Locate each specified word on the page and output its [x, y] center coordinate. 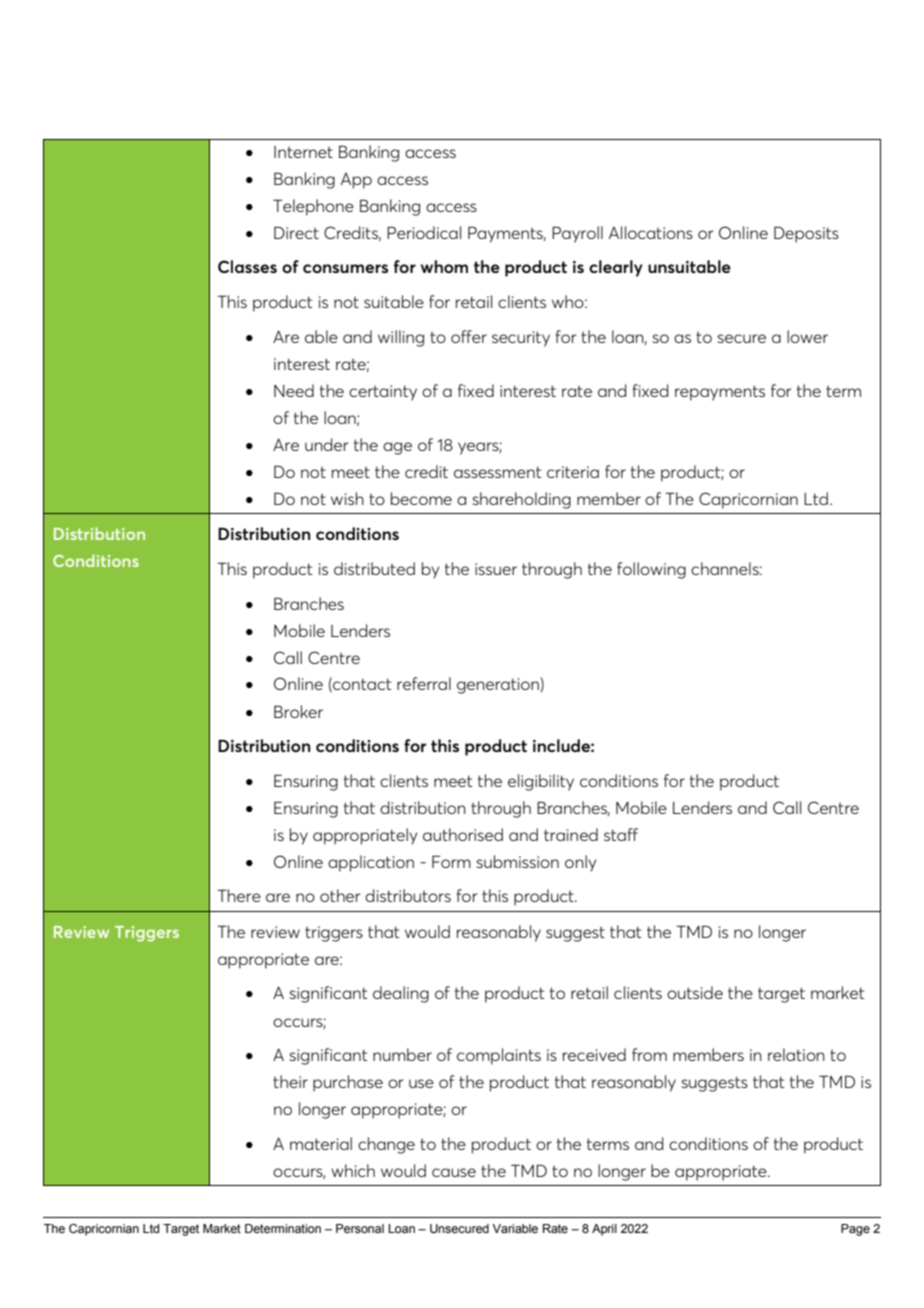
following [651, 570]
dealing [401, 994]
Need [294, 390]
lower [807, 336]
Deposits [806, 234]
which [353, 1170]
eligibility [541, 782]
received [594, 1054]
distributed [374, 568]
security [521, 339]
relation [796, 1054]
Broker [298, 711]
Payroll [577, 234]
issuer [496, 569]
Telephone [313, 207]
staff [621, 834]
